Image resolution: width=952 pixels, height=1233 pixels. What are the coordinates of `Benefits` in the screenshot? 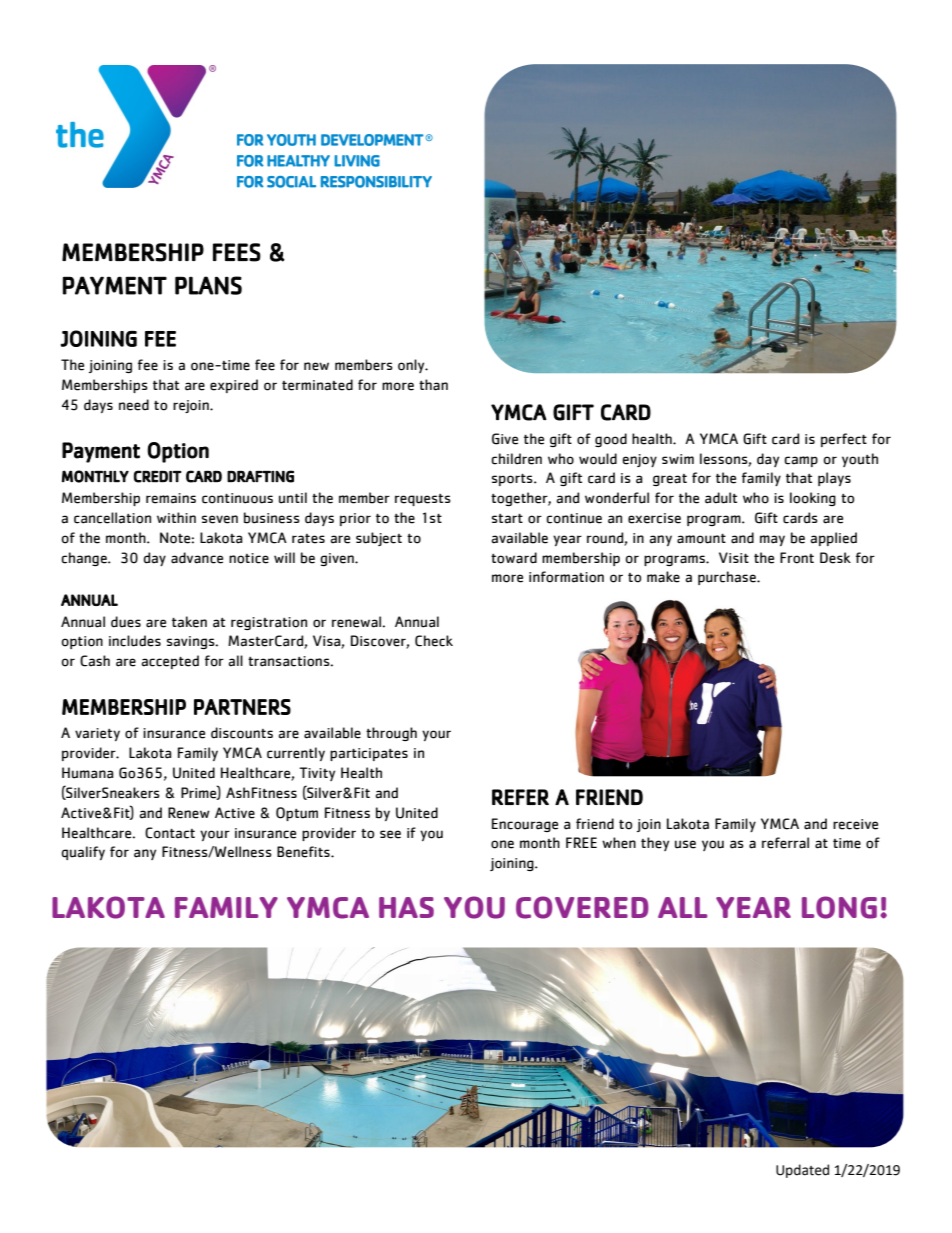 It's located at (304, 852).
